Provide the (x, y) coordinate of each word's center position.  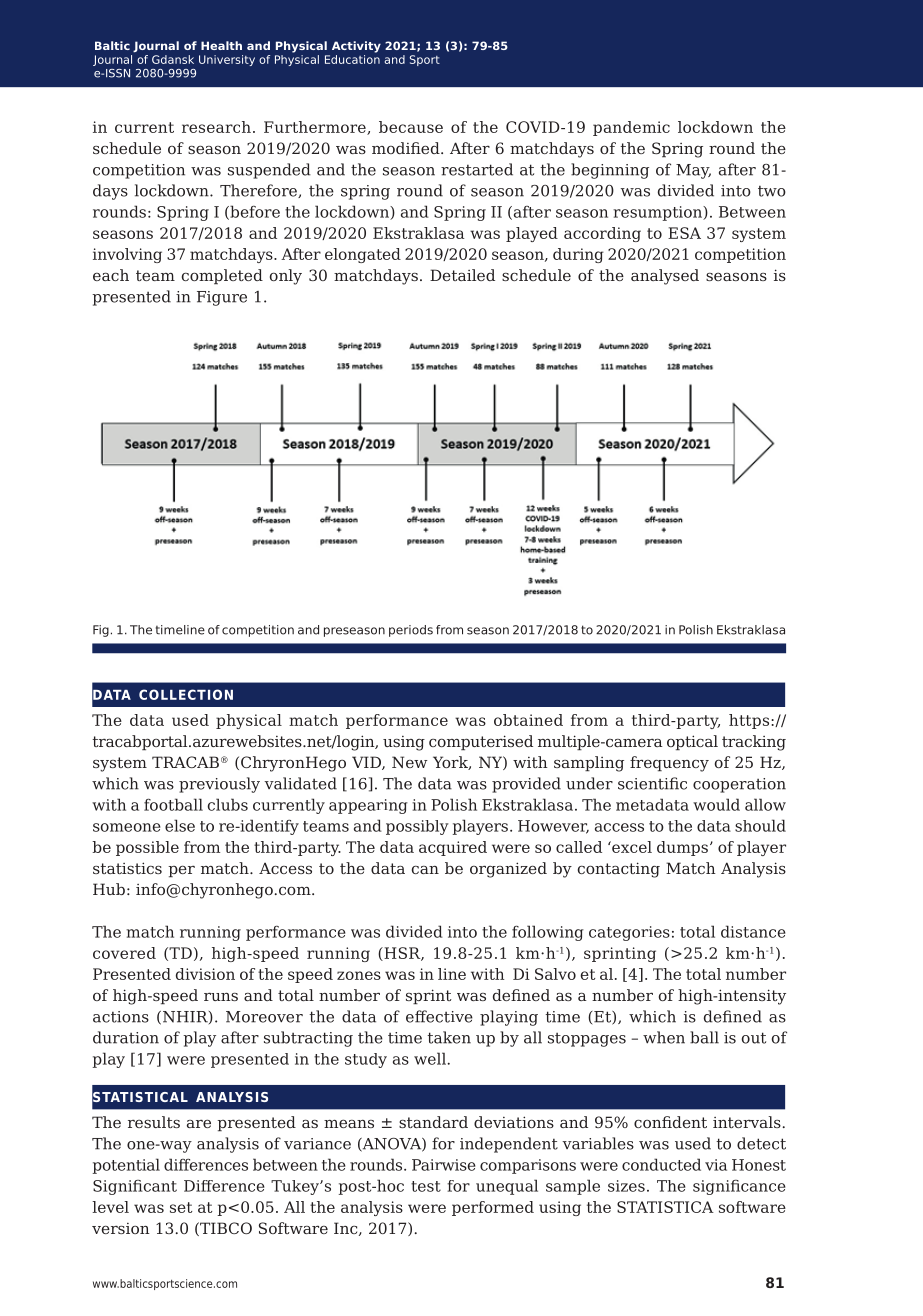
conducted (661, 1164)
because (411, 127)
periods (411, 631)
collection (186, 694)
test (426, 1186)
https (750, 721)
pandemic (631, 128)
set (181, 1207)
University (227, 60)
